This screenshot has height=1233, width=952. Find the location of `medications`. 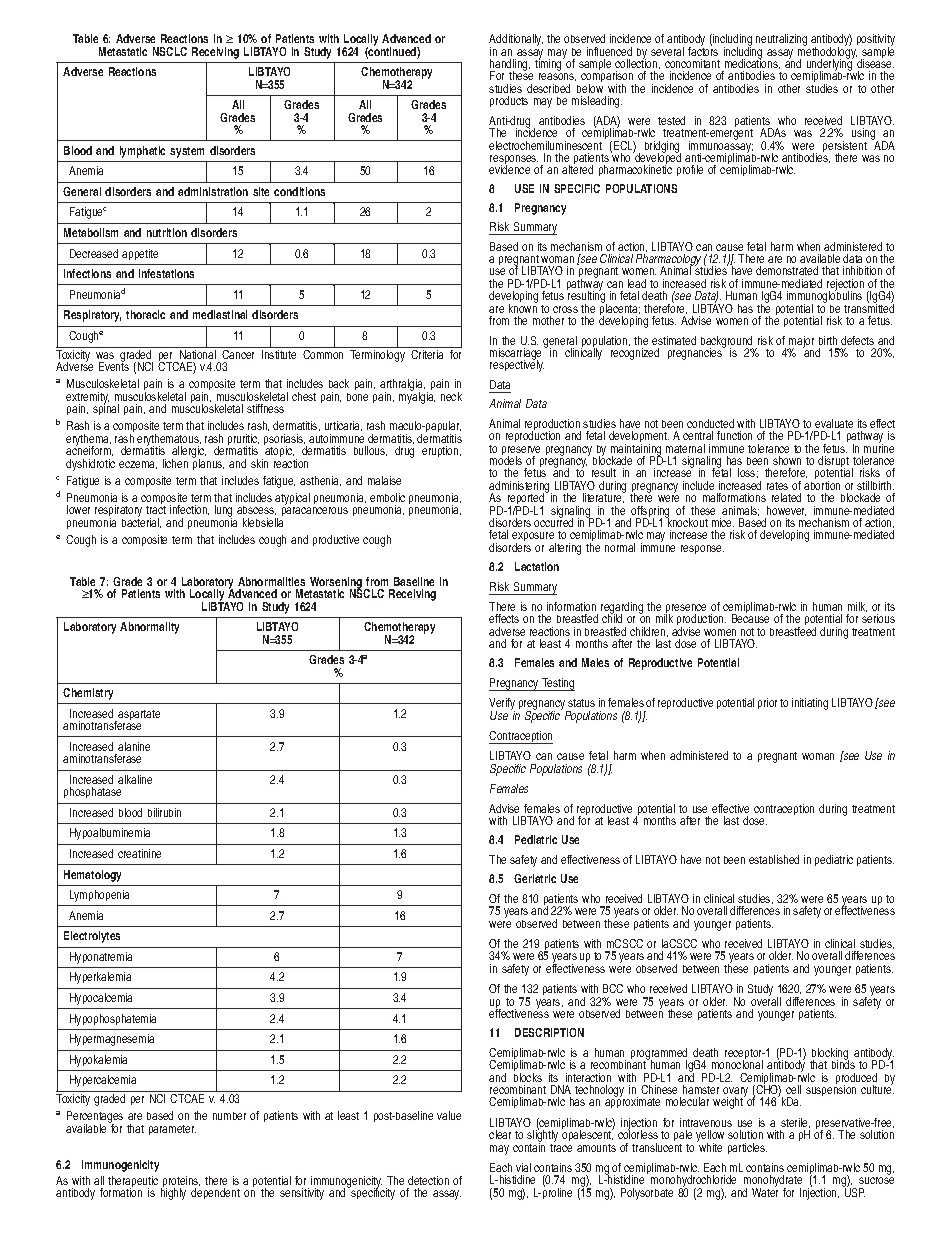

medications is located at coordinates (752, 63).
